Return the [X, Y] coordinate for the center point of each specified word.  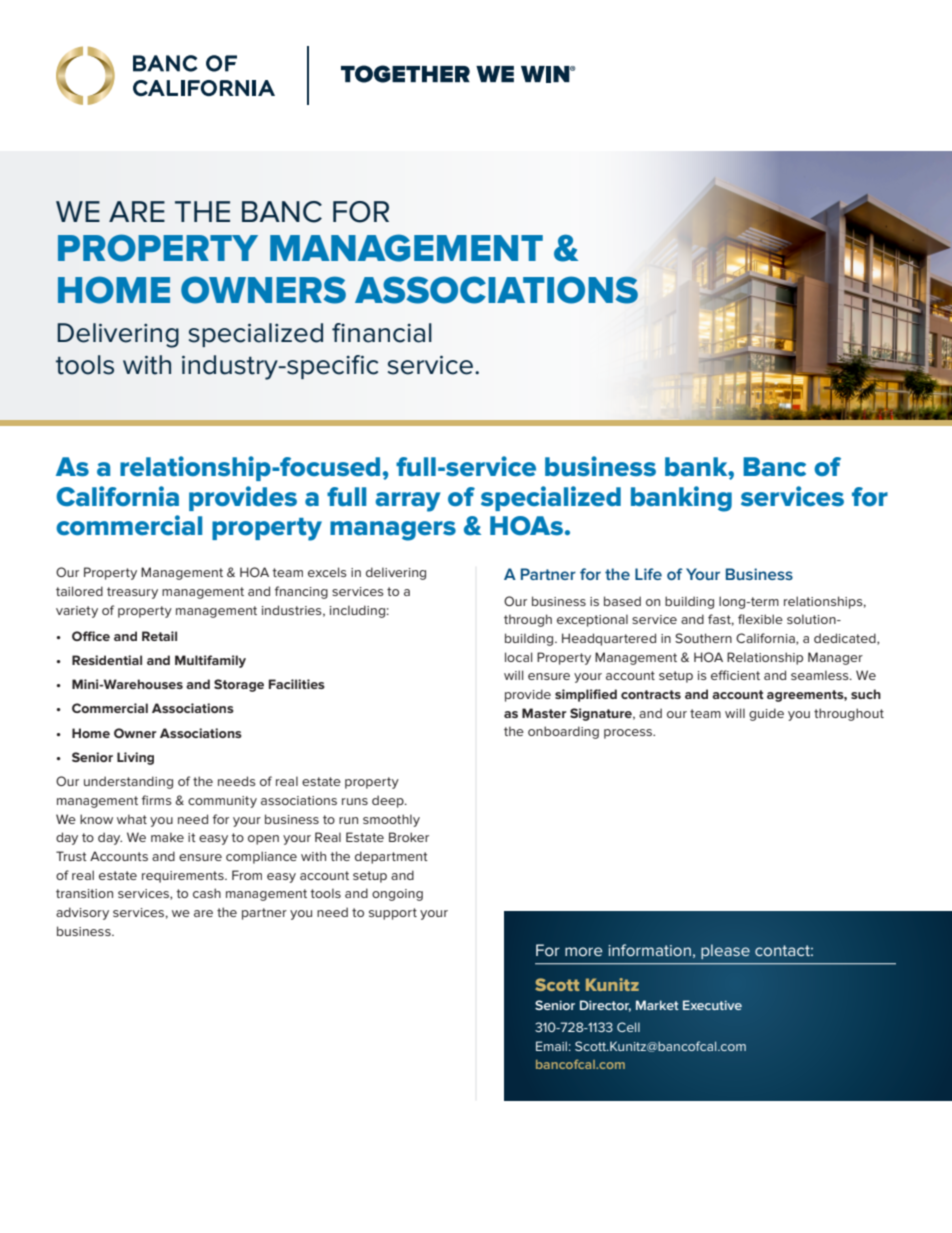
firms [157, 800]
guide [766, 714]
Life [648, 574]
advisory [82, 913]
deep [389, 801]
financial [382, 333]
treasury [132, 593]
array [407, 502]
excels [327, 572]
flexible [760, 619]
